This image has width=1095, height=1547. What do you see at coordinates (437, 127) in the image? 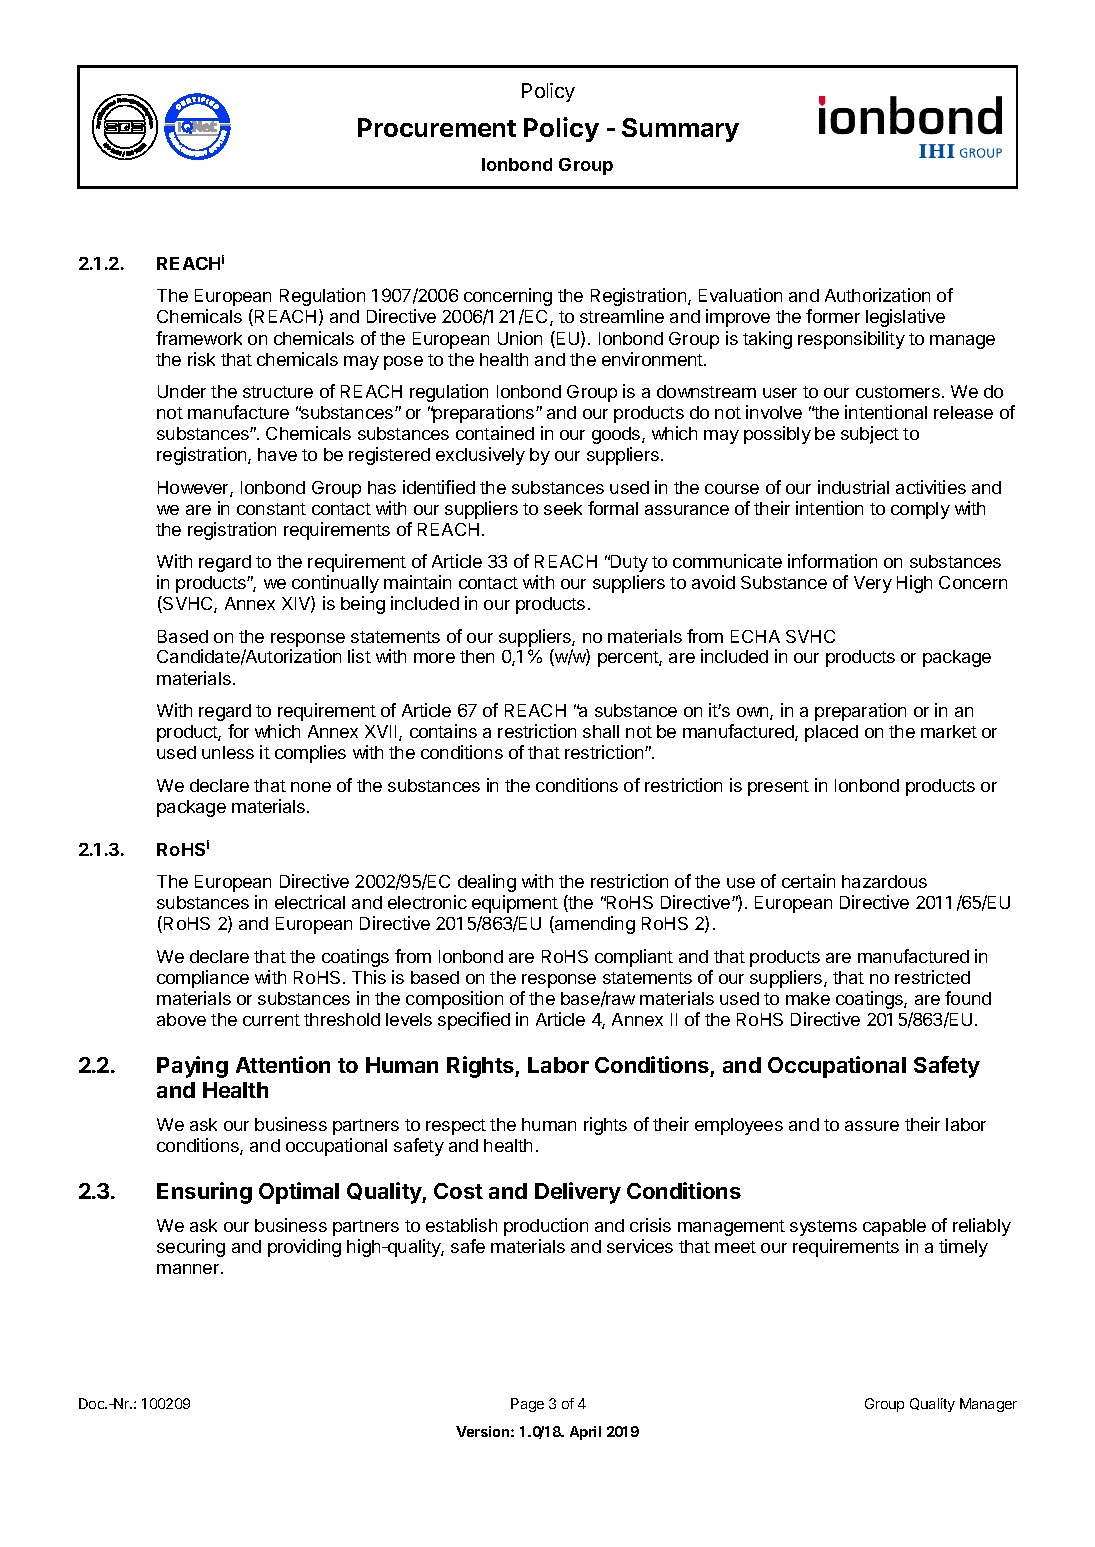
I see `Procurement` at bounding box center [437, 127].
